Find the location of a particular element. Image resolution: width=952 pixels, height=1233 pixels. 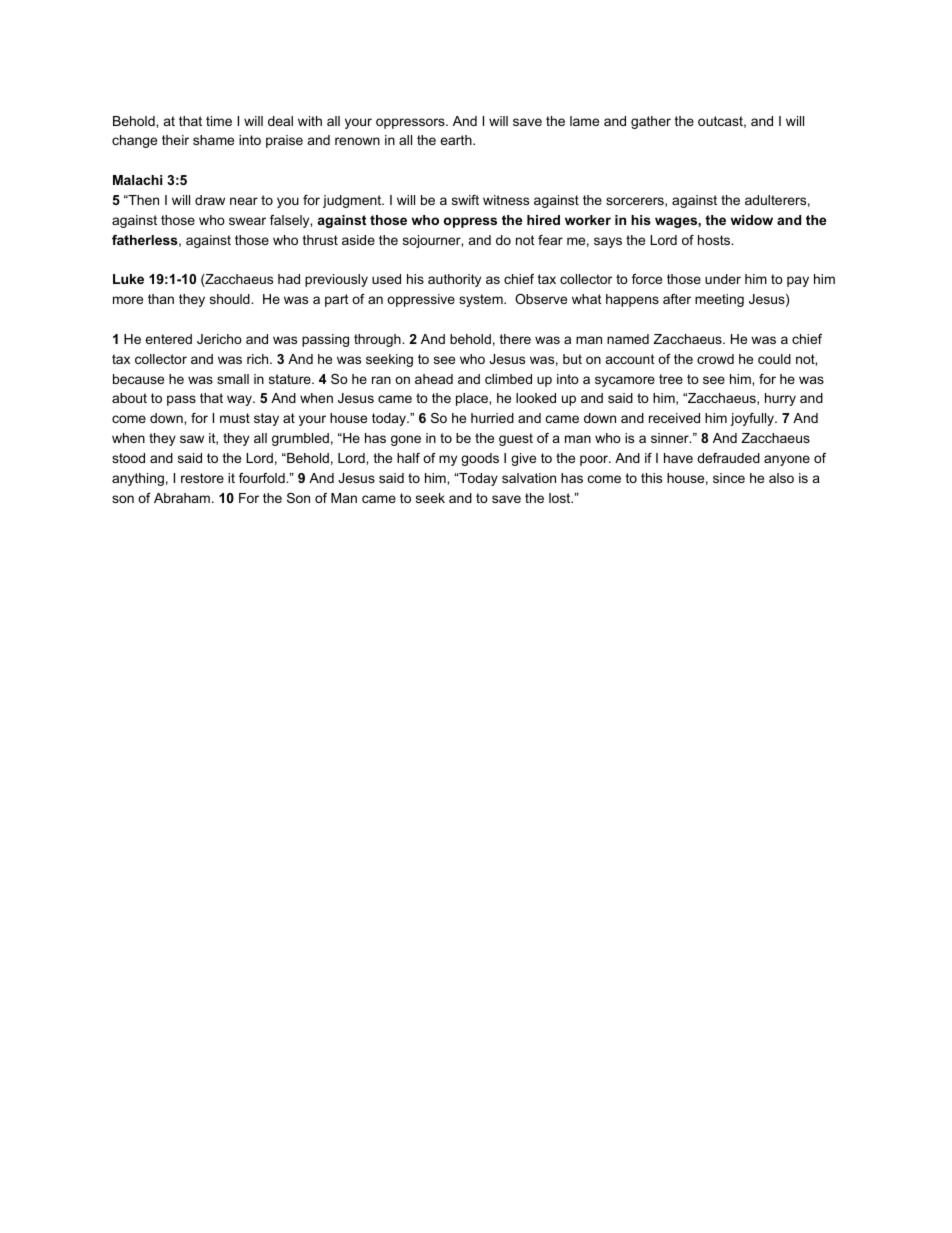

gather is located at coordinates (651, 122).
